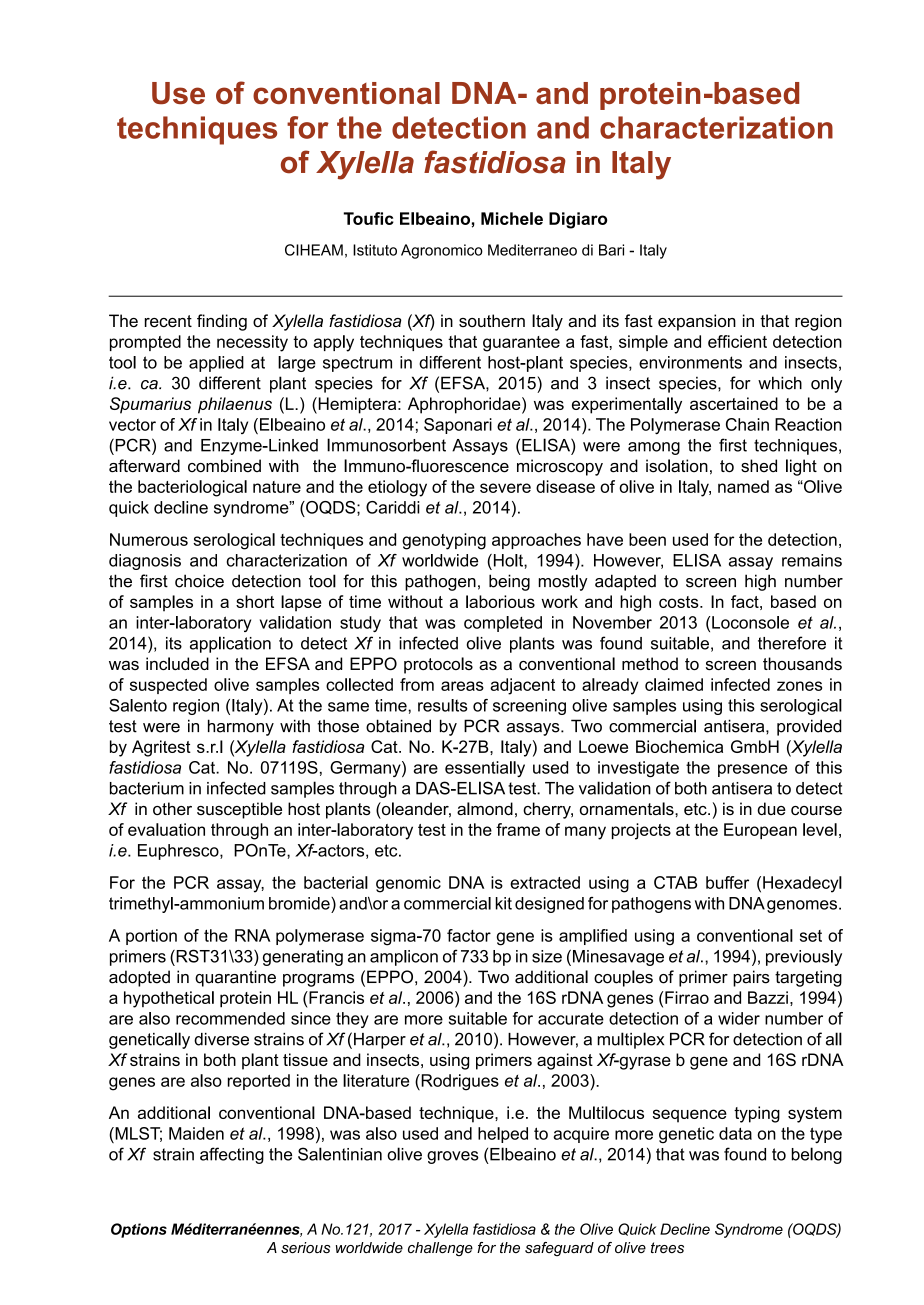  Describe the element at coordinates (727, 882) in the screenshot. I see `buffer` at that location.
